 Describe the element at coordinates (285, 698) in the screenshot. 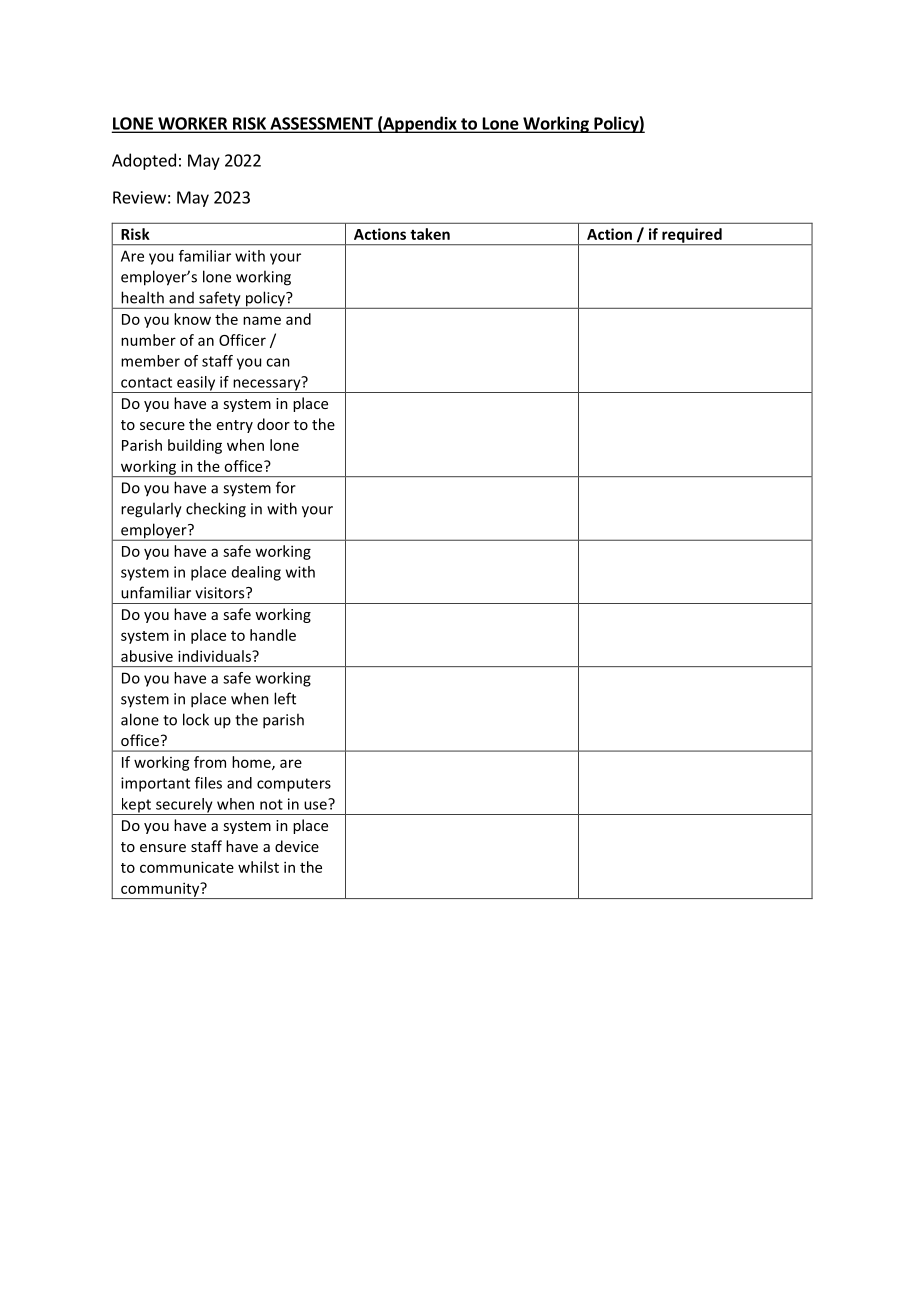

I see `left` at that location.
